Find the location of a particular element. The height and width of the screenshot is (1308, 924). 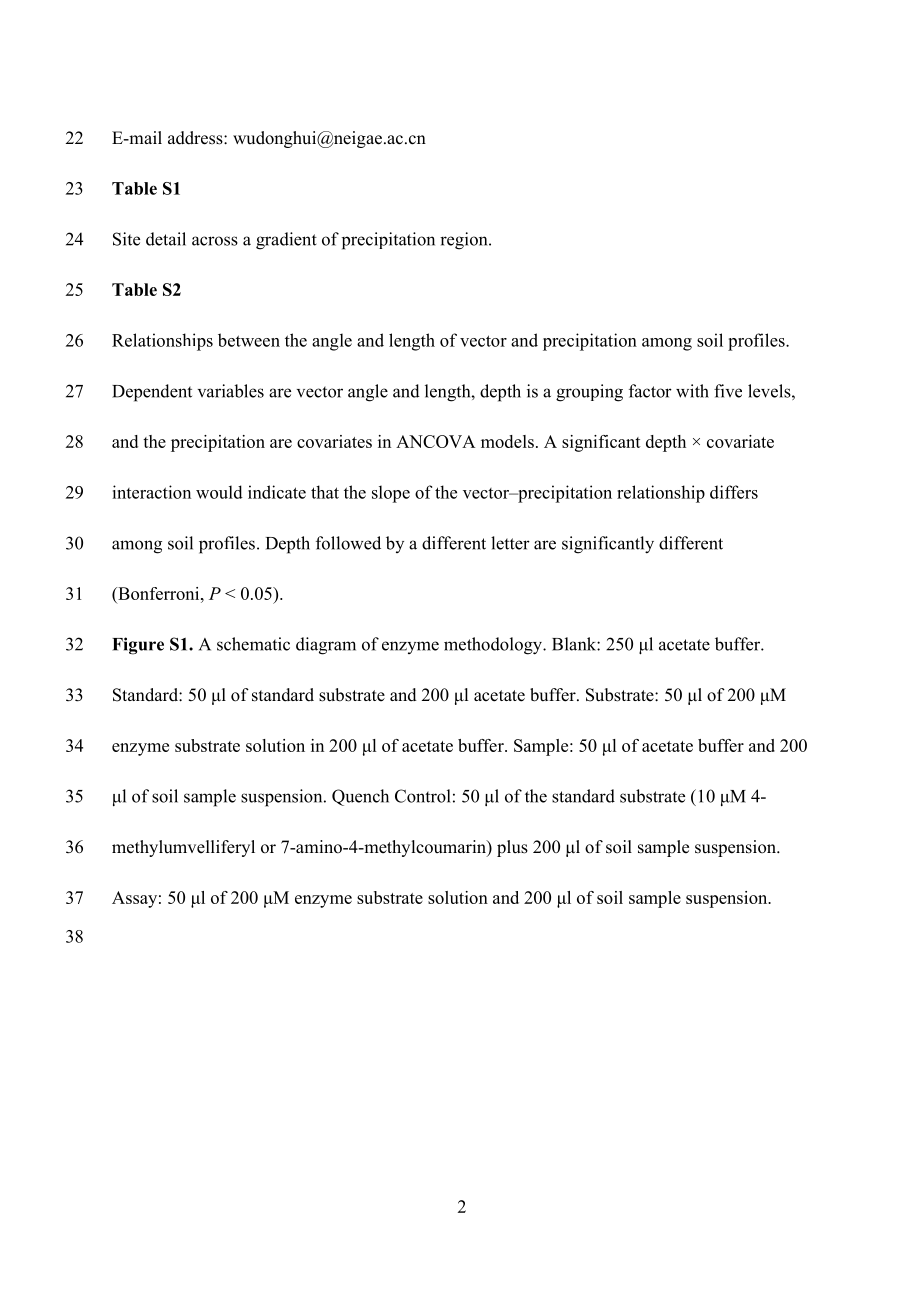

address is located at coordinates (196, 138).
